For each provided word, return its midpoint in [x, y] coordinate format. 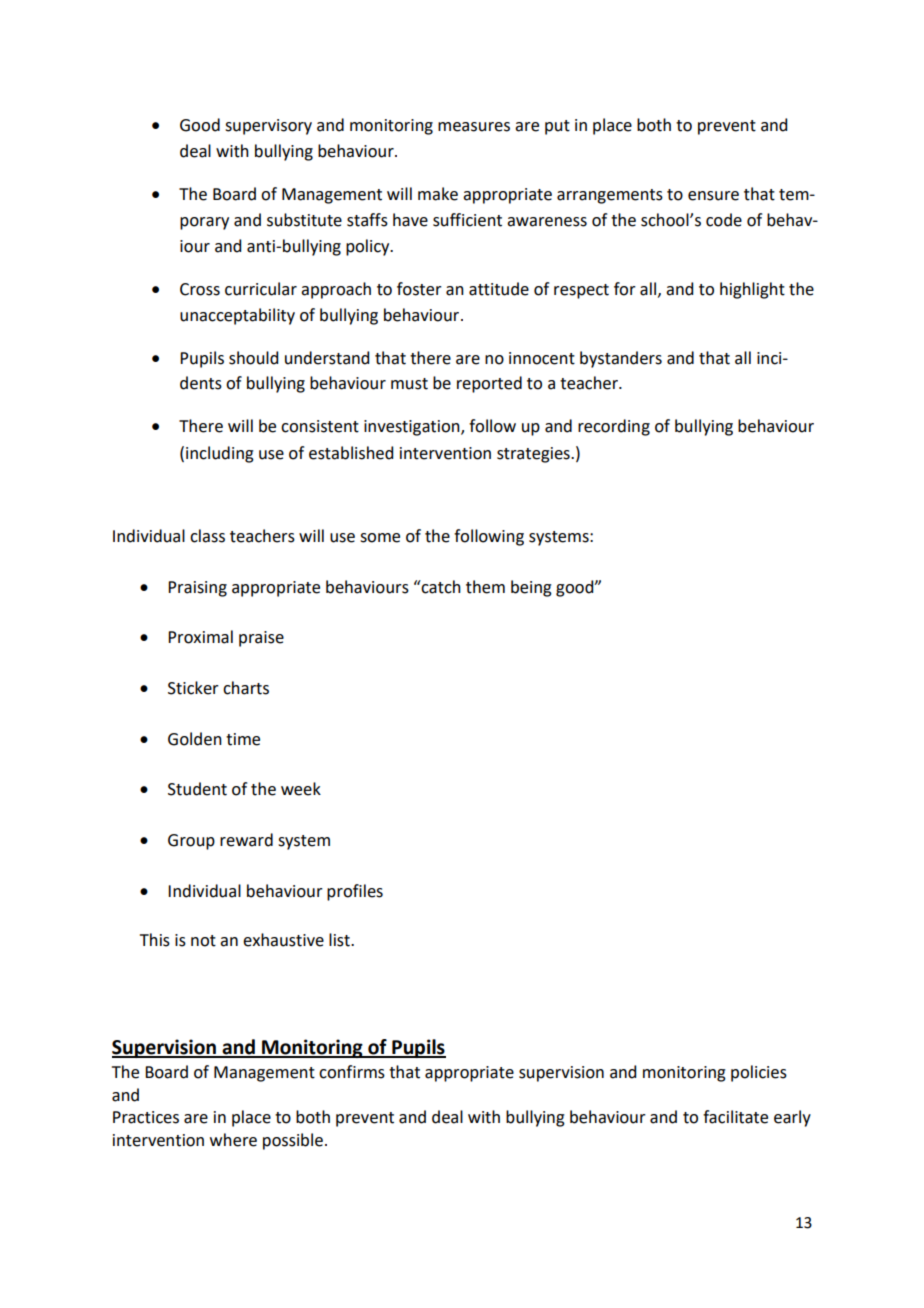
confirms [352, 1072]
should [253, 358]
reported [489, 384]
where [233, 1140]
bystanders [621, 359]
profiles [355, 892]
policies [759, 1073]
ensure [713, 196]
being [531, 588]
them [485, 587]
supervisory [268, 127]
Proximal [200, 637]
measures [474, 127]
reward [246, 840]
